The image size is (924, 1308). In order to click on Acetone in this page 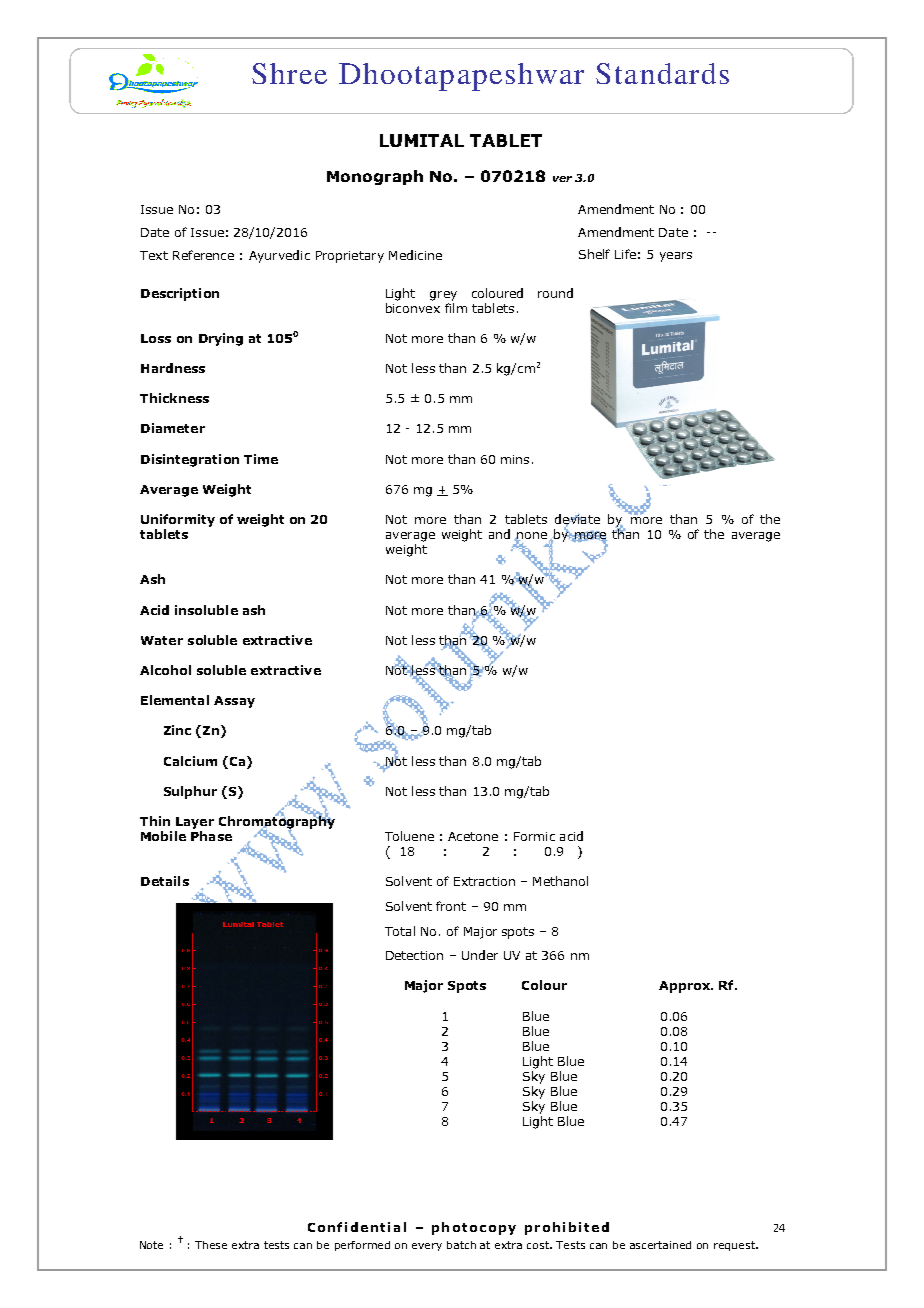, I will do `click(473, 836)`.
